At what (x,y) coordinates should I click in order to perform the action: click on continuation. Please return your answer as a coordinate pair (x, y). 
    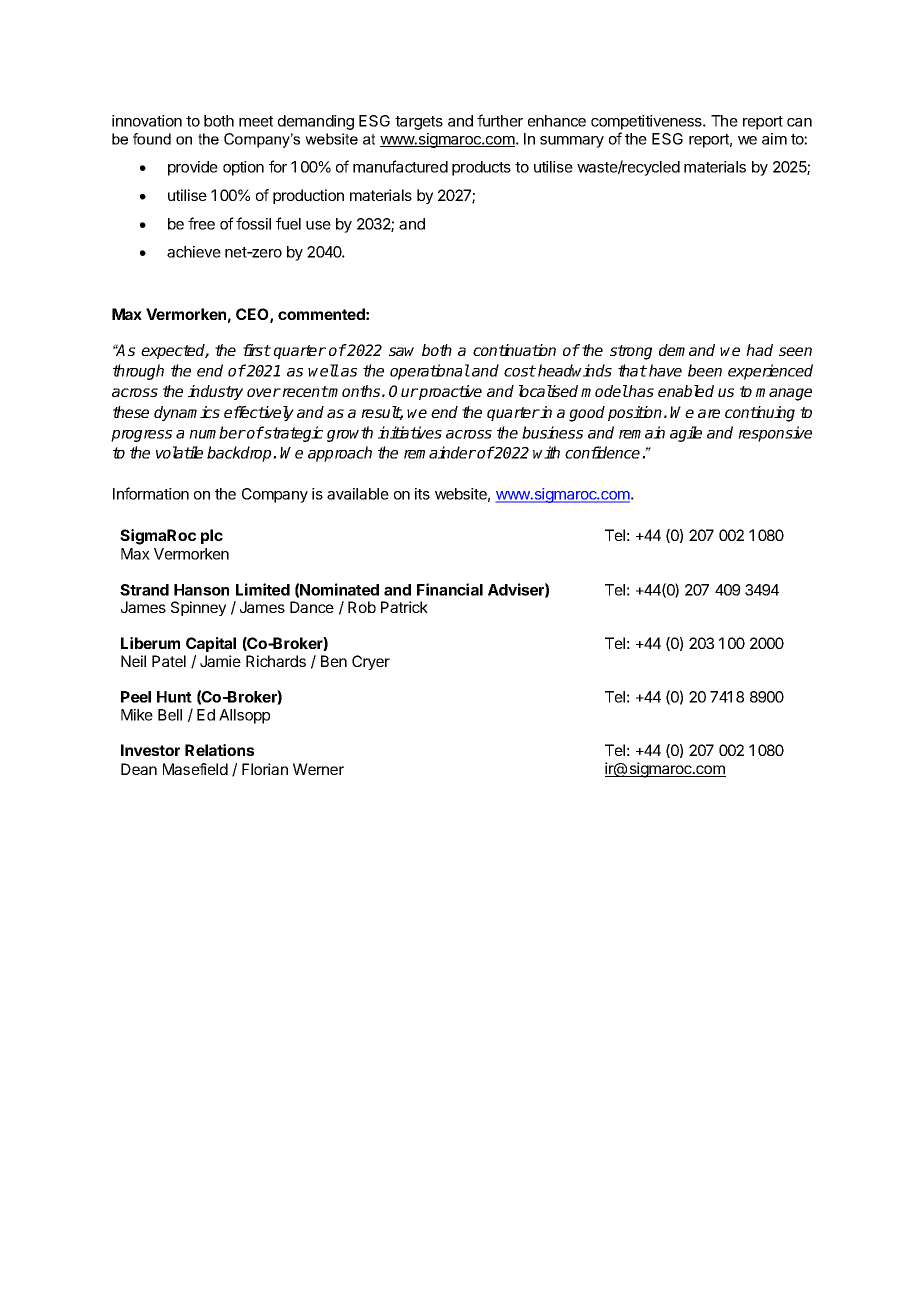
    Looking at the image, I should click on (514, 350).
